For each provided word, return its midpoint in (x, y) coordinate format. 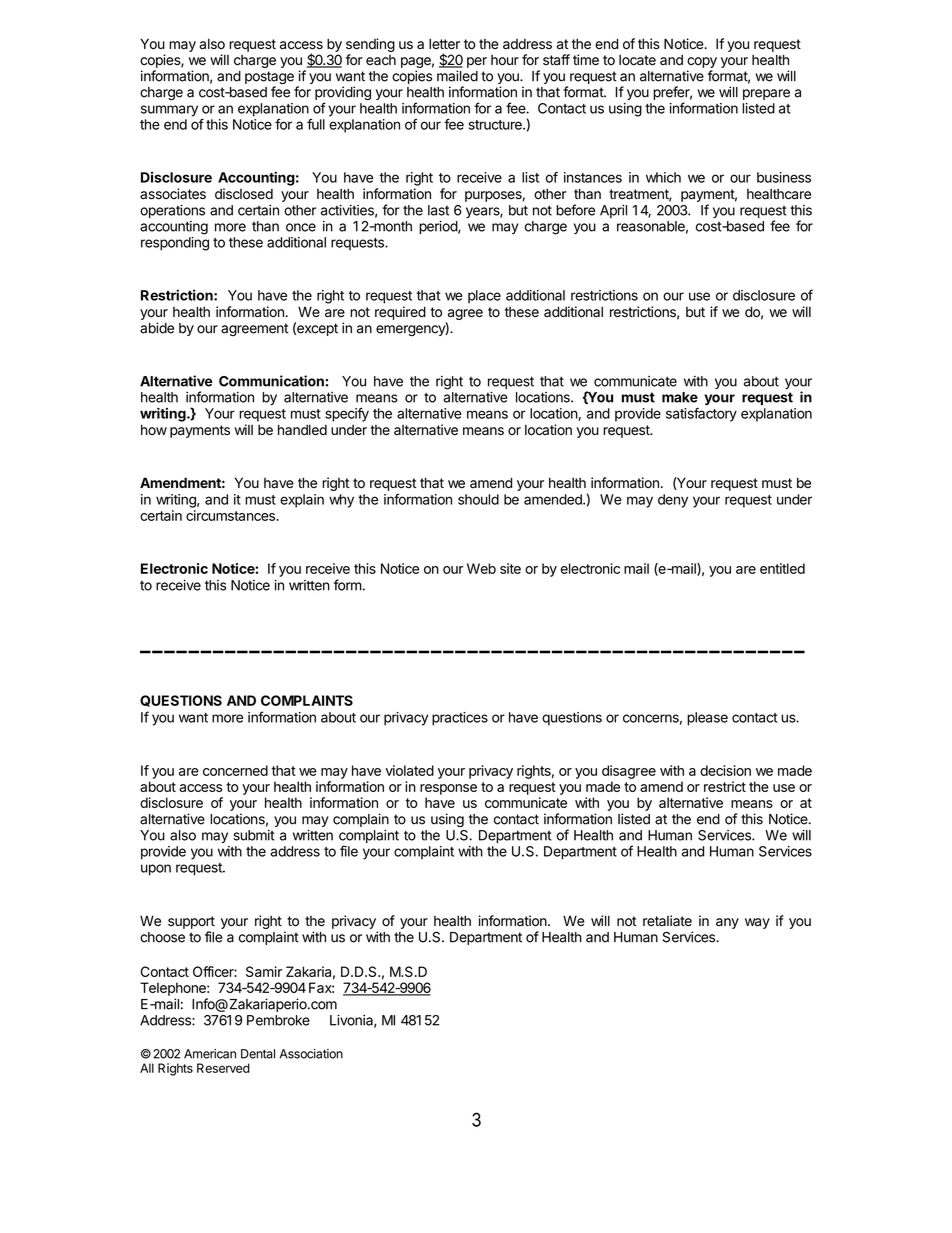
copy (702, 62)
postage (269, 79)
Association (311, 1054)
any (727, 923)
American (210, 1054)
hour (505, 60)
